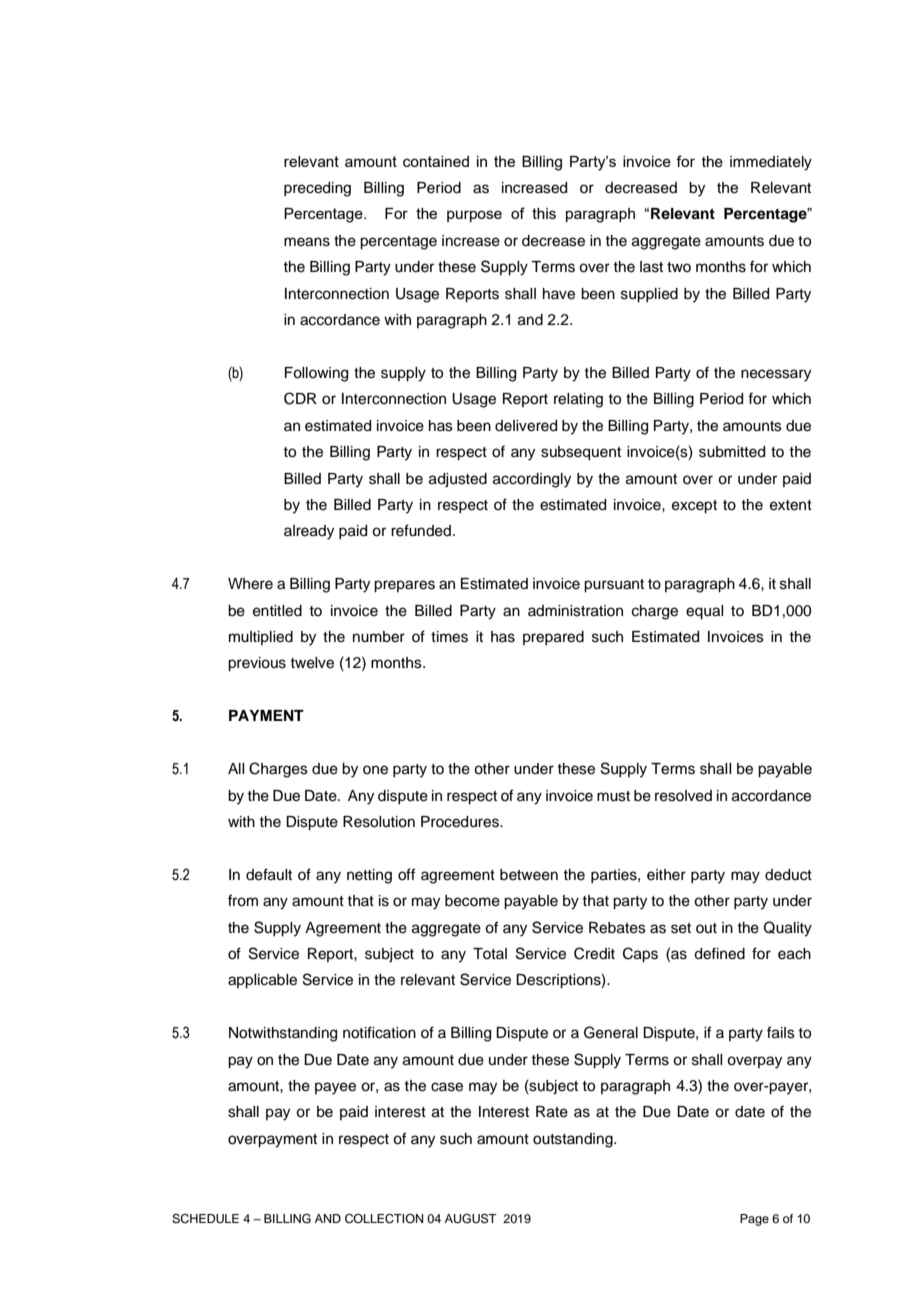  What do you see at coordinates (205, 1219) in the document?
I see `SCHEDULE` at bounding box center [205, 1219].
